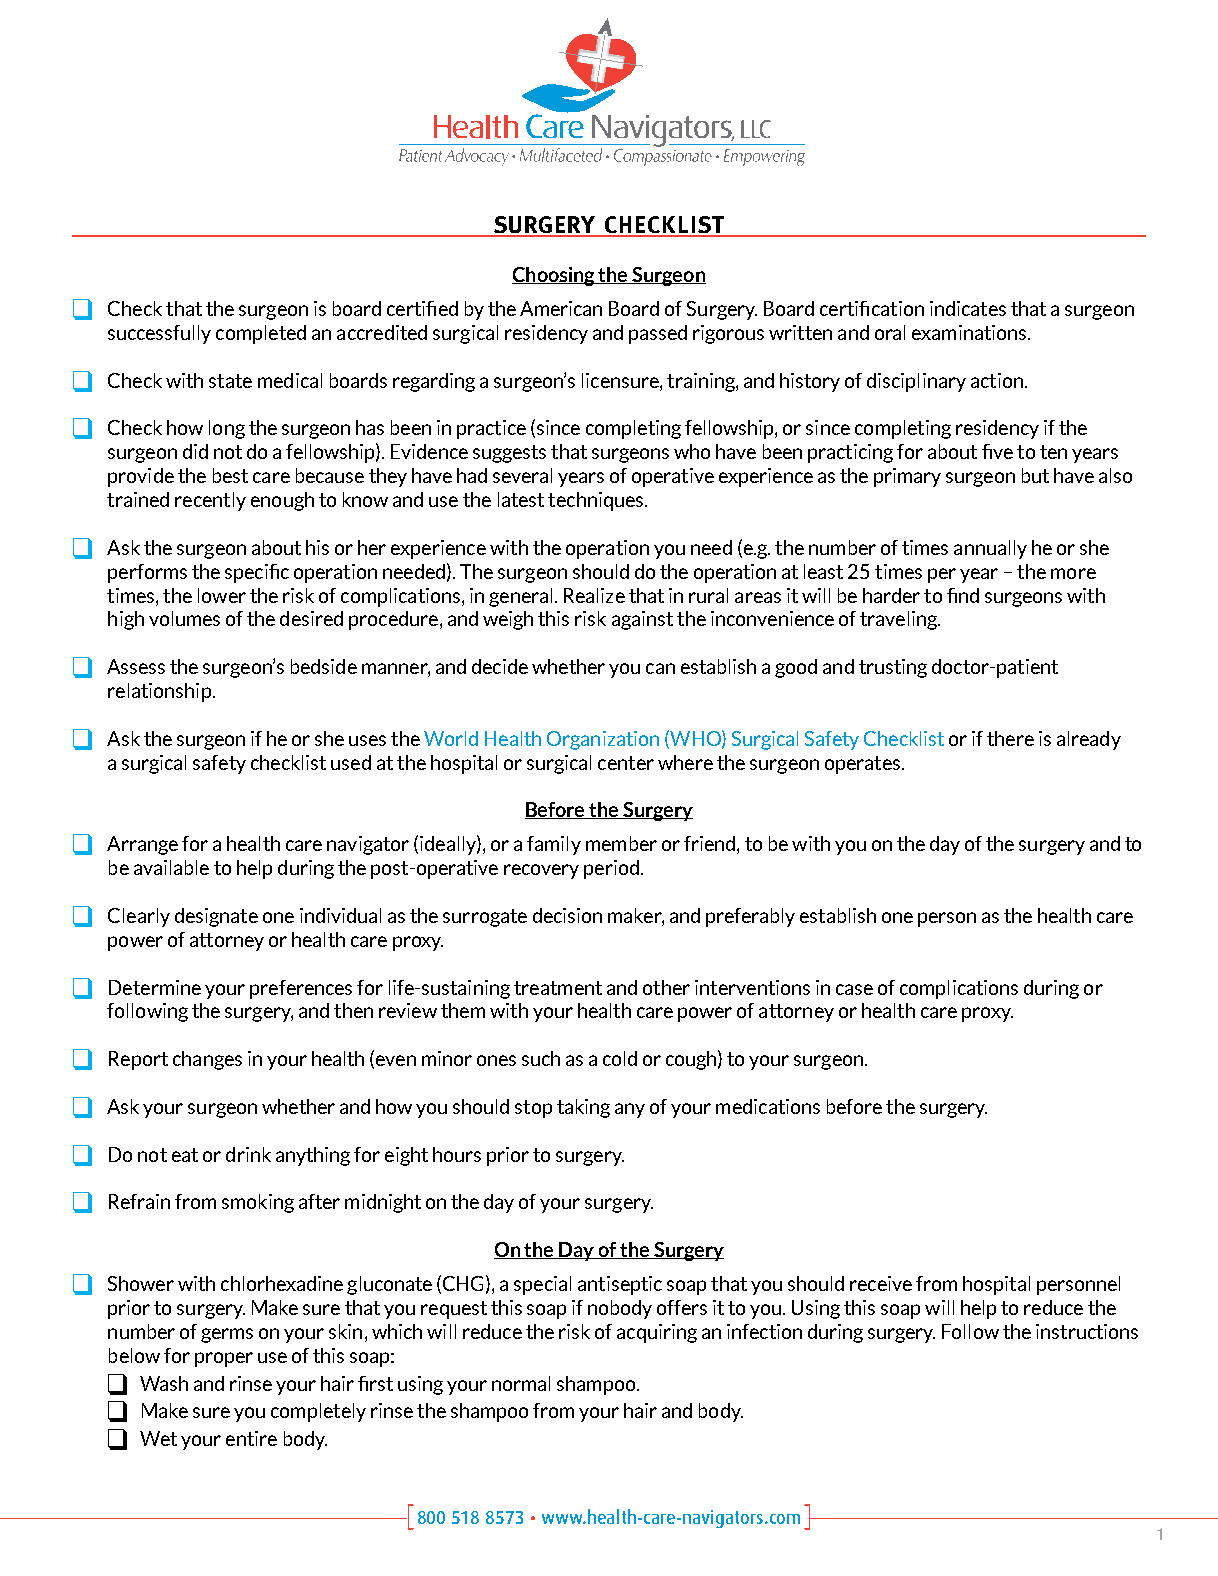 The width and height of the page is (1218, 1576). I want to click on indicates, so click(968, 308).
